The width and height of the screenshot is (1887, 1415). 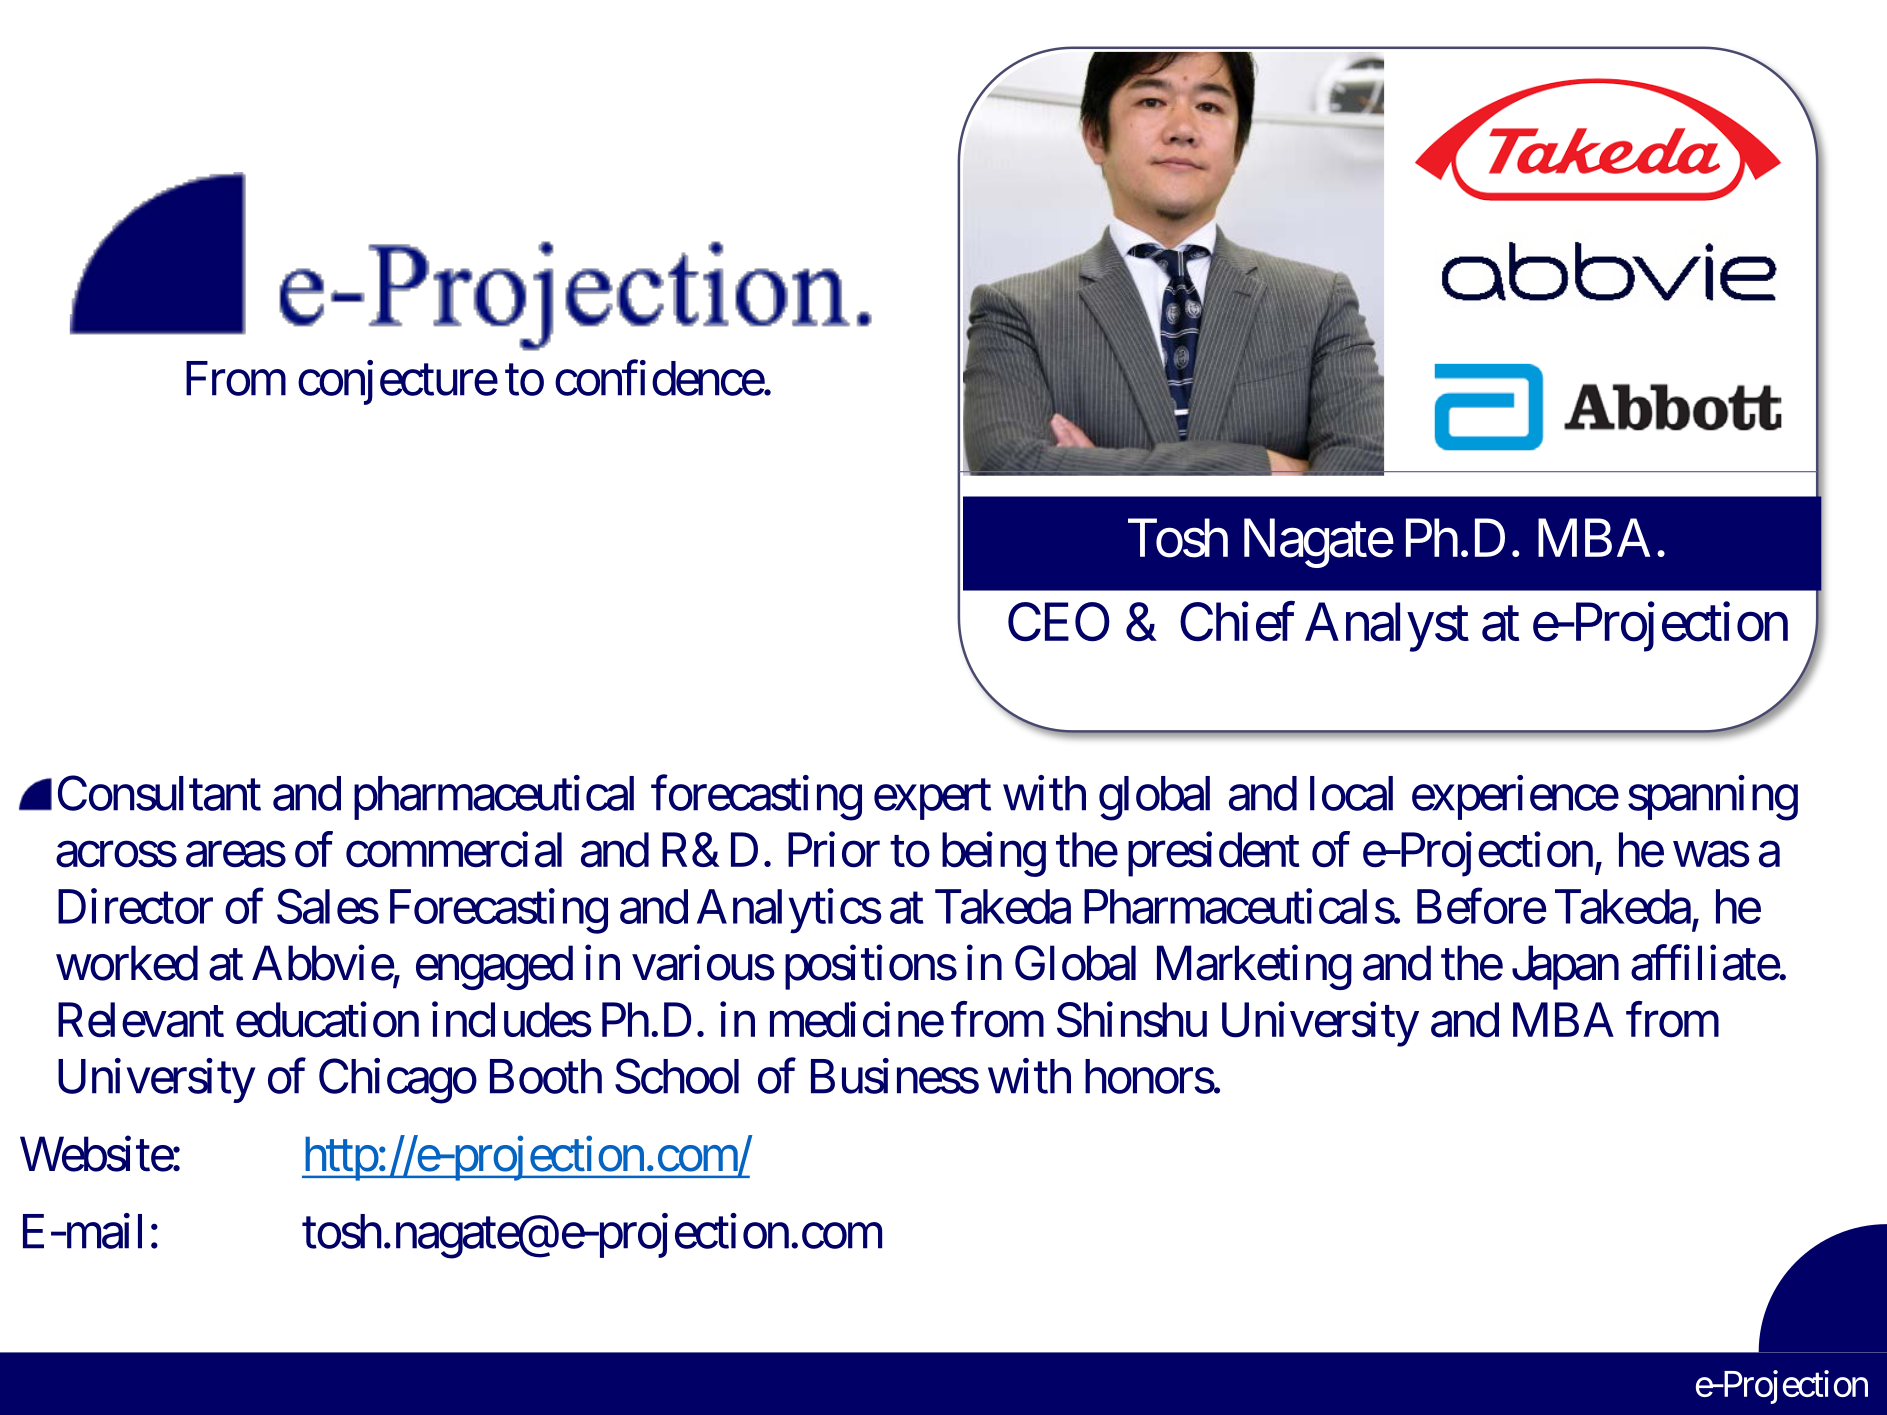 What do you see at coordinates (677, 1076) in the screenshot?
I see `School` at bounding box center [677, 1076].
